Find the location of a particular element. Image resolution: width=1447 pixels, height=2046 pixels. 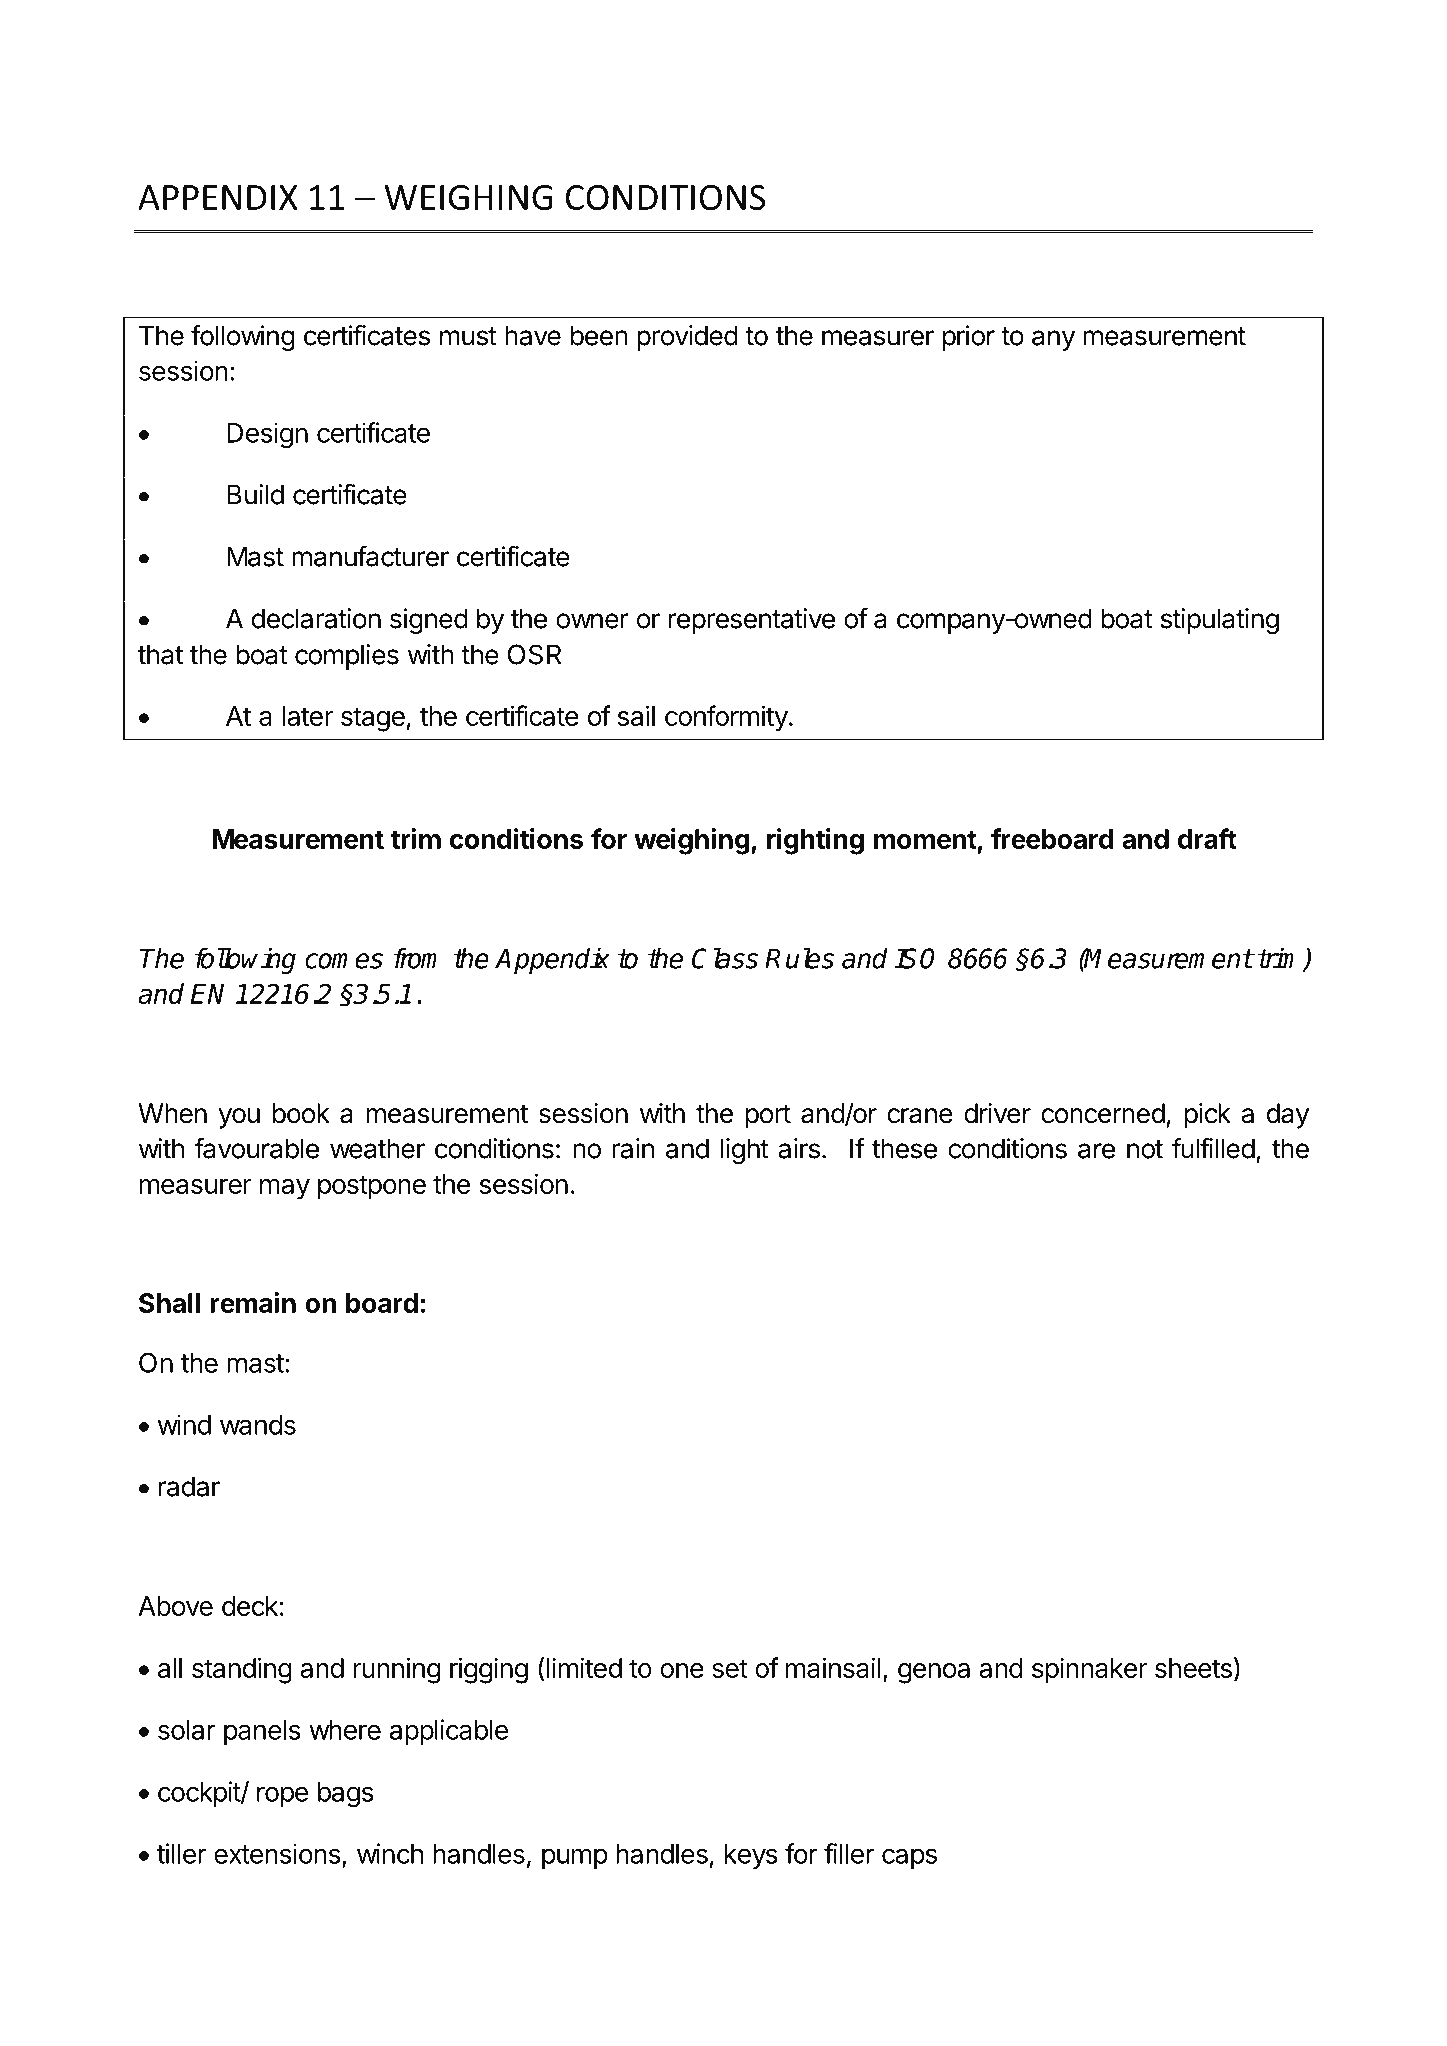

later is located at coordinates (307, 716).
